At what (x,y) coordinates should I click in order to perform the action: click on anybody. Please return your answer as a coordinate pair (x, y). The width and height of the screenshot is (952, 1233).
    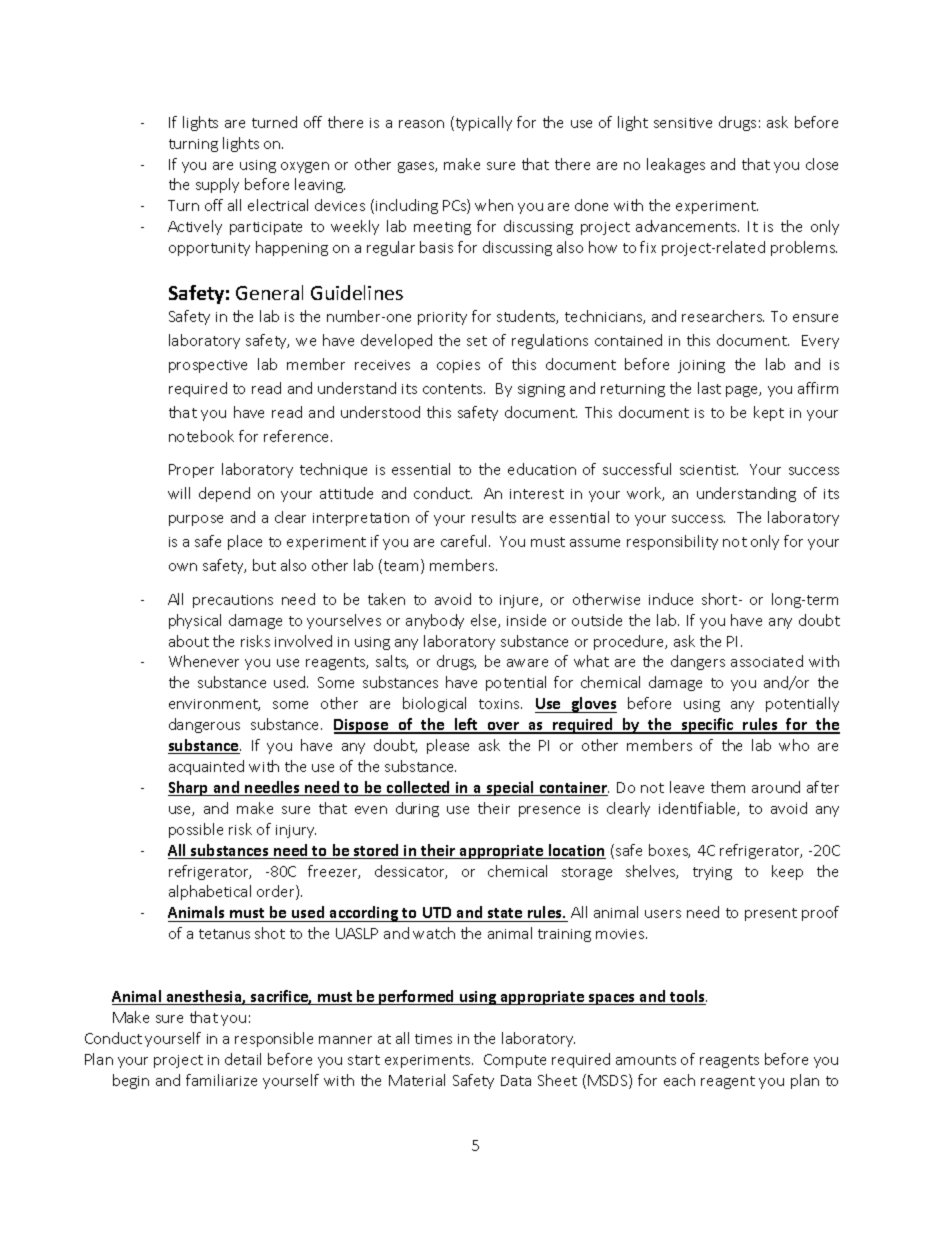
    Looking at the image, I should click on (435, 621).
